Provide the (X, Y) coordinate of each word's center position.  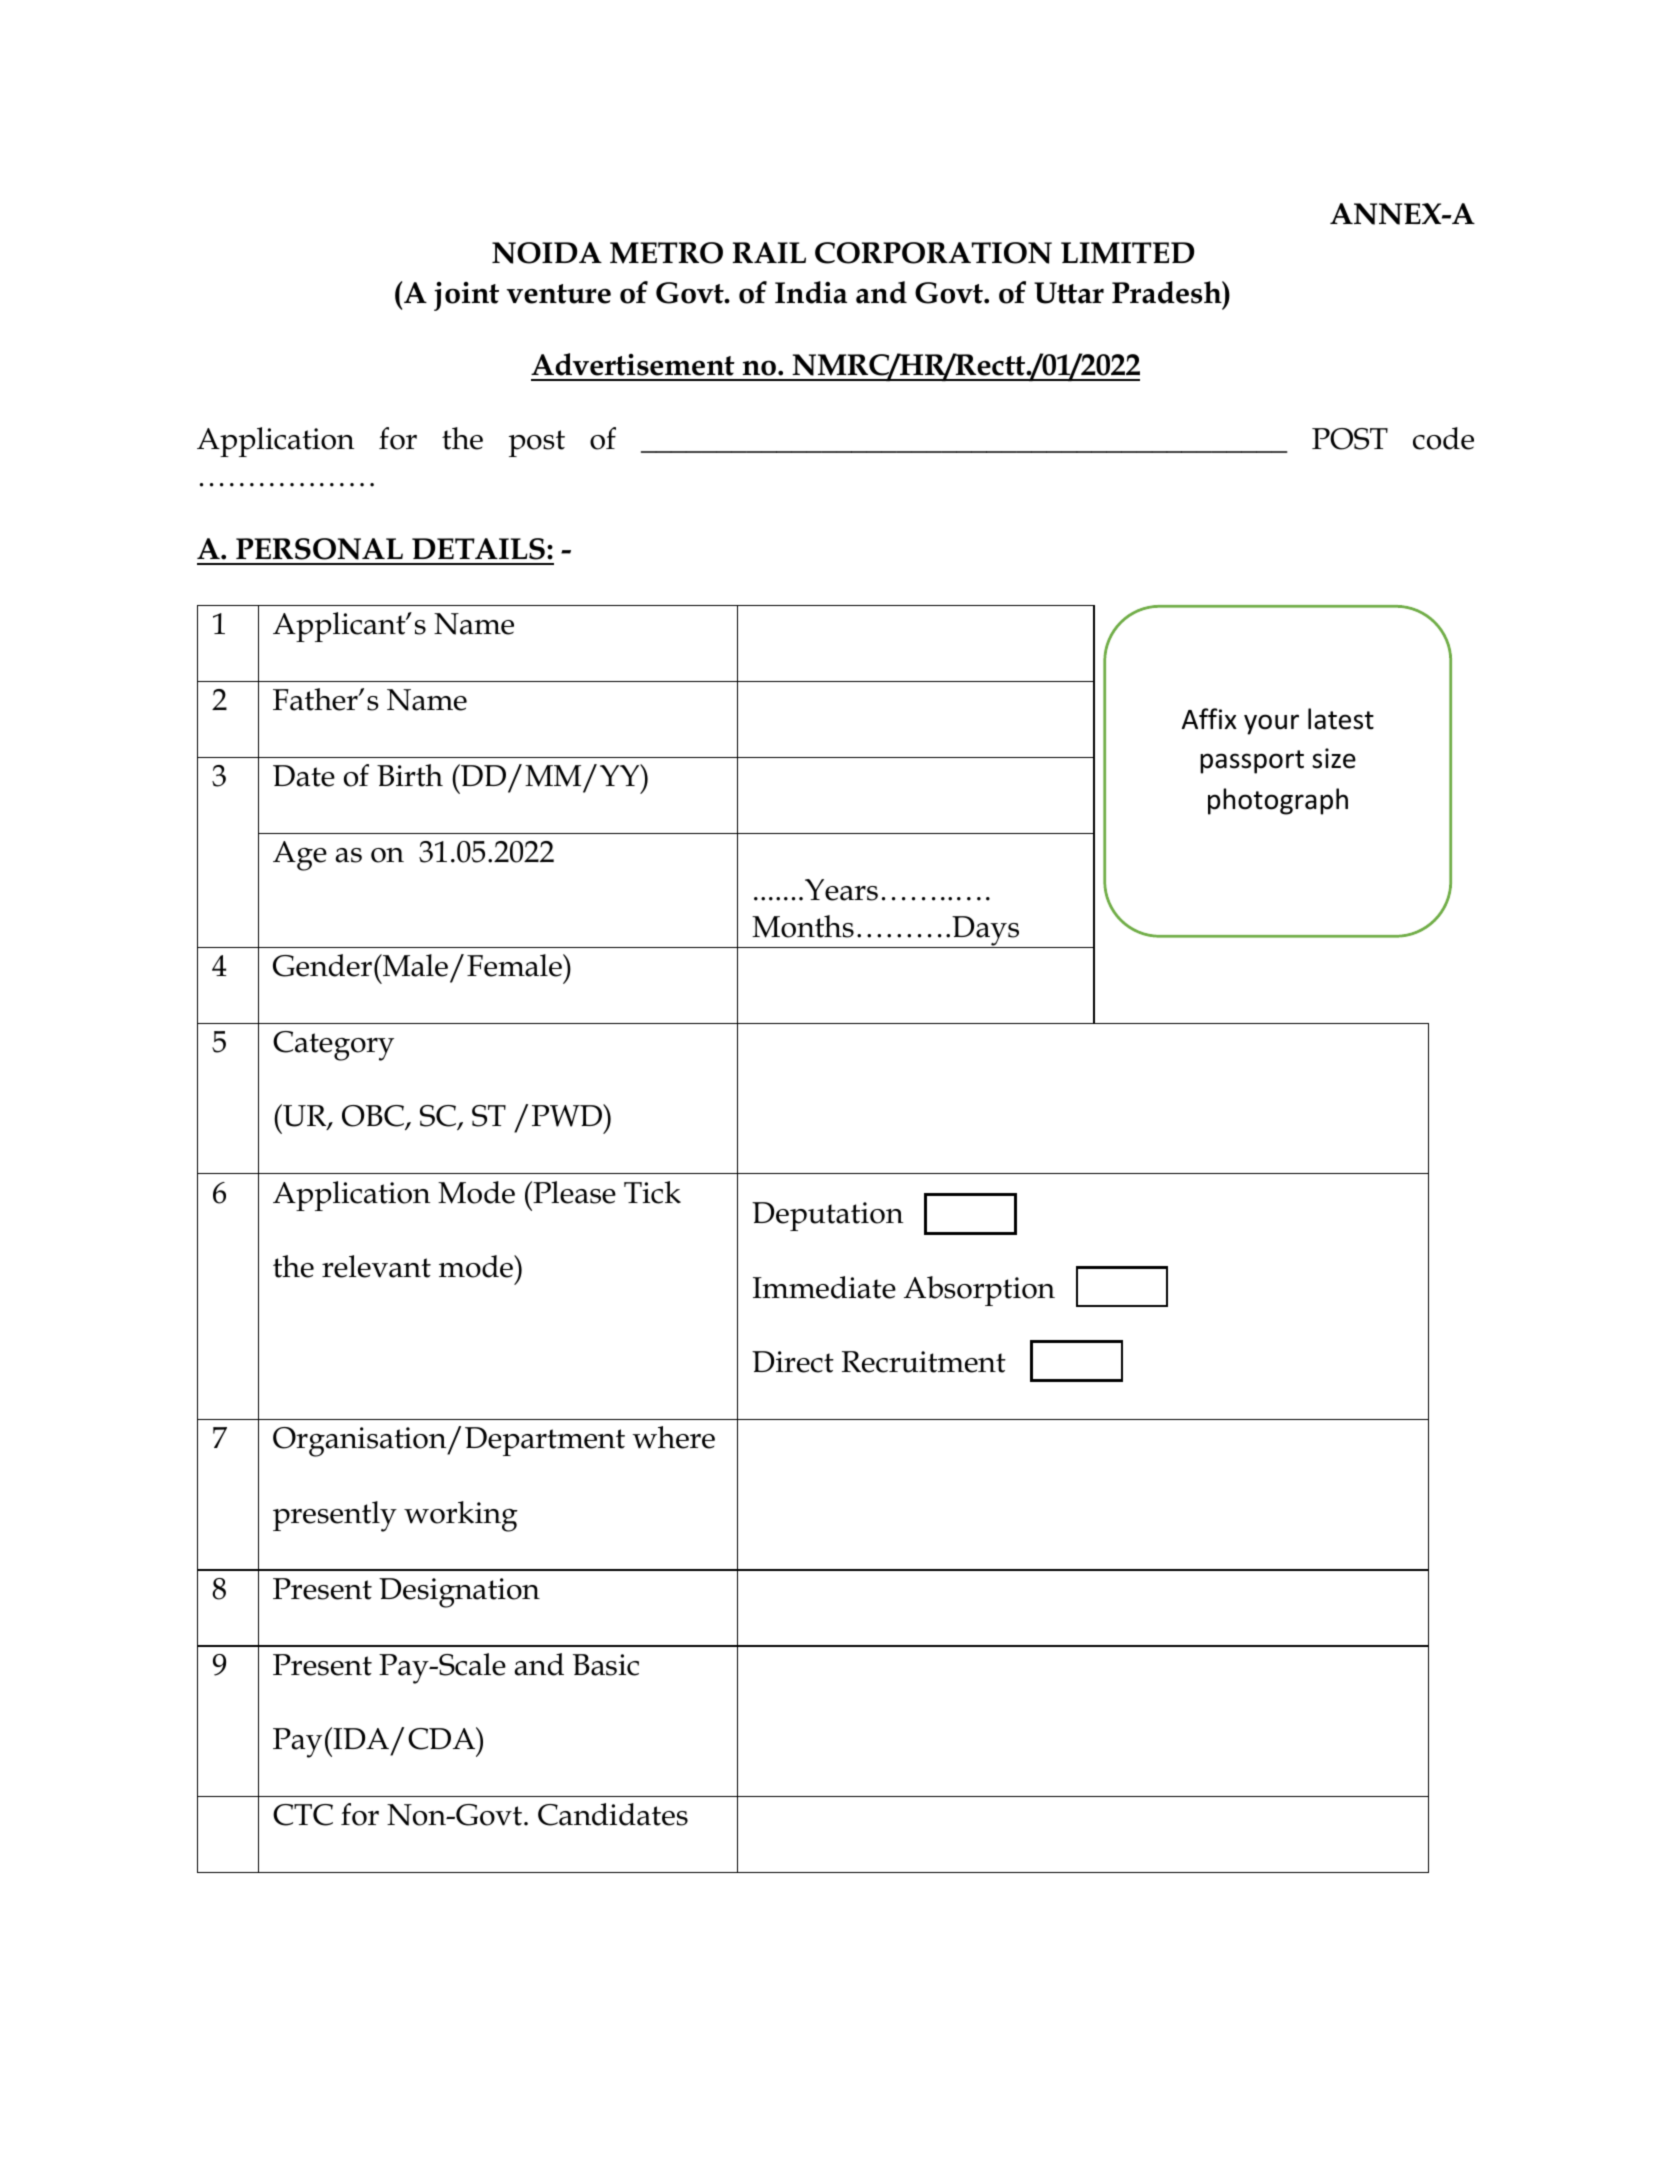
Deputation (827, 1216)
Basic (606, 1665)
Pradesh (1168, 292)
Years (841, 890)
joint (466, 296)
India (811, 292)
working (461, 1516)
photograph (1278, 801)
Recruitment (924, 1362)
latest (1341, 719)
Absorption (979, 1291)
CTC (303, 1815)
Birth (410, 775)
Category (333, 1046)
